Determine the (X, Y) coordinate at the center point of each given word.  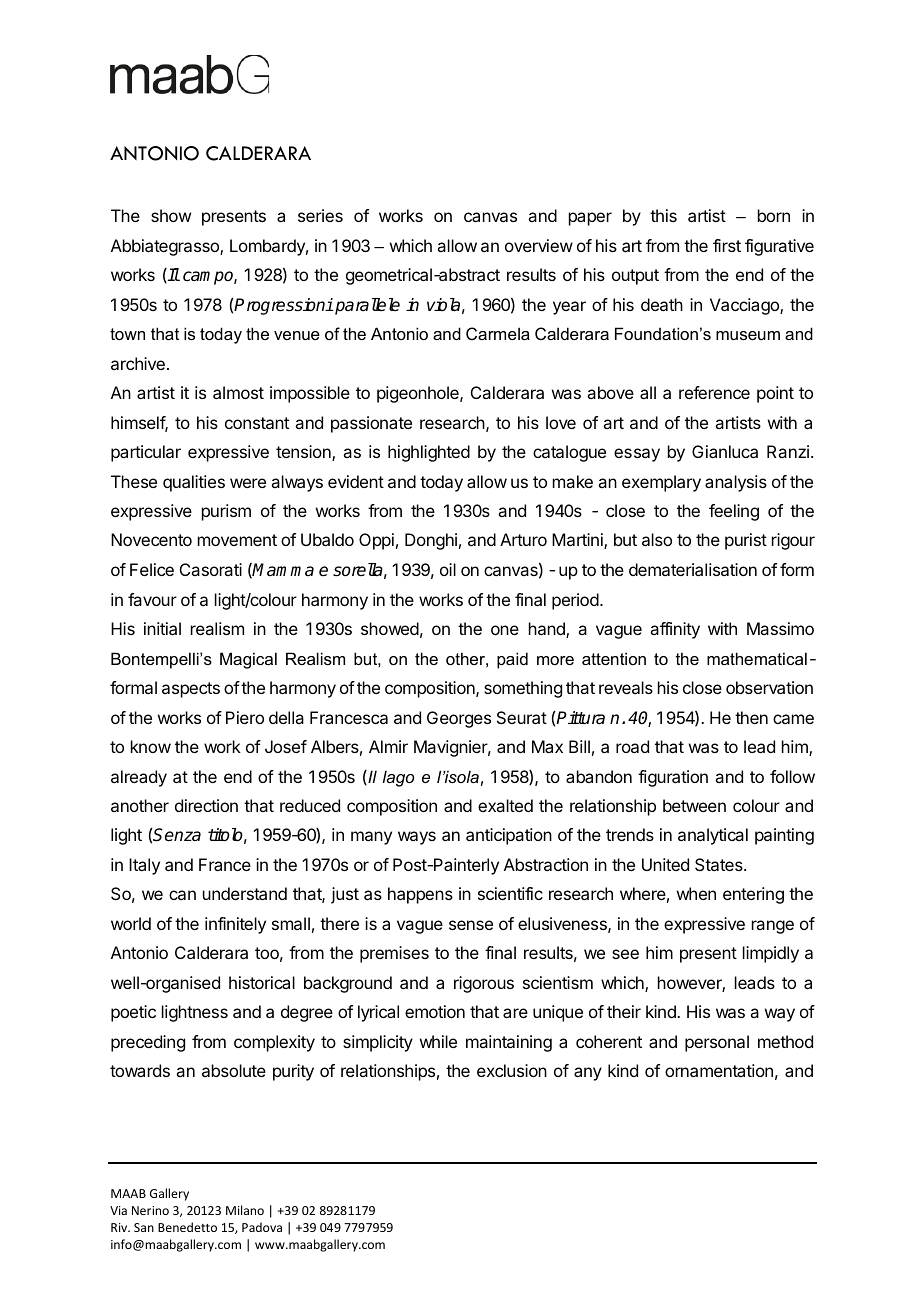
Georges (459, 719)
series (320, 215)
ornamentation (719, 1070)
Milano (245, 1210)
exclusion (512, 1070)
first (727, 245)
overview (539, 245)
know (151, 746)
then (751, 717)
